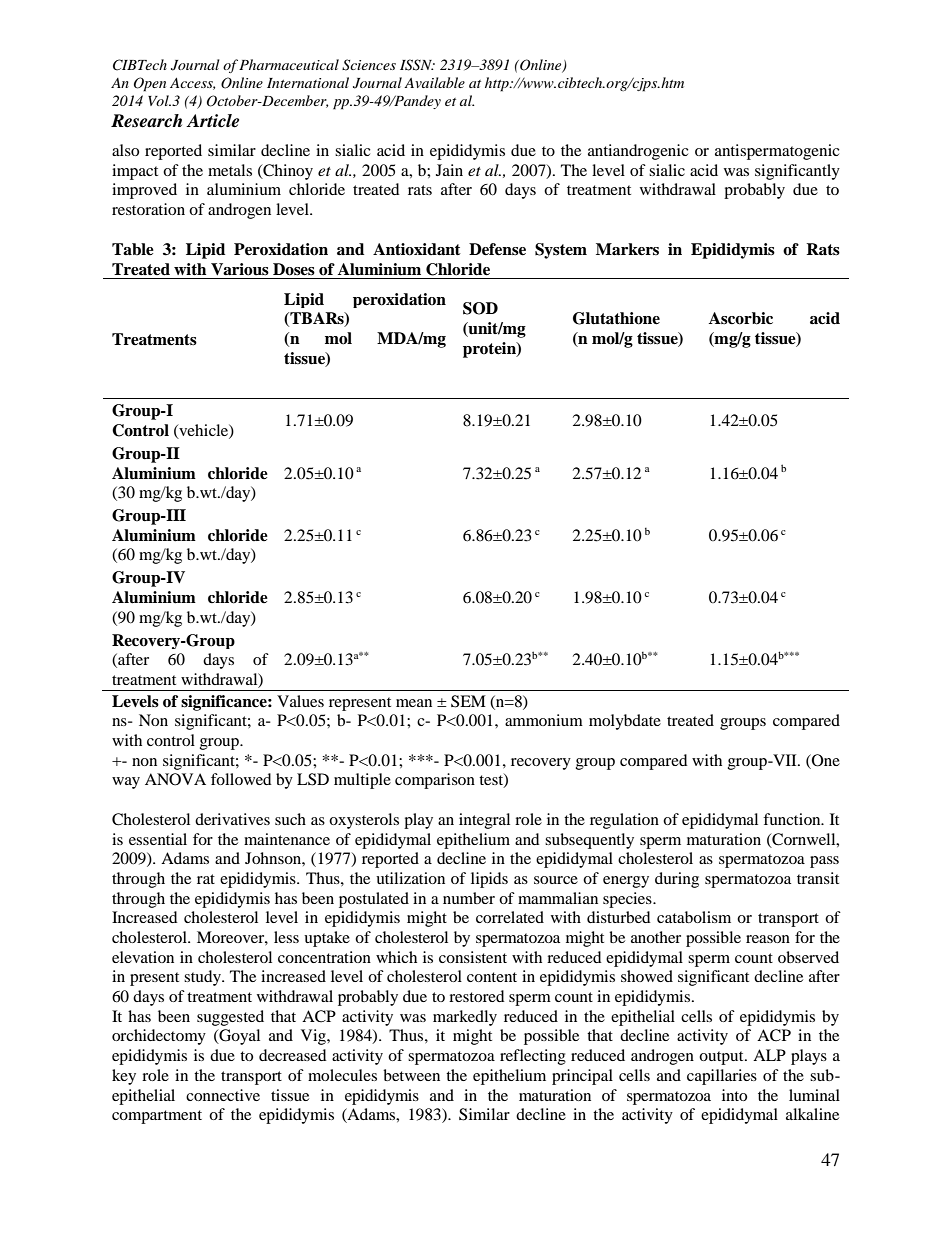 This screenshot has width=952, height=1233. What do you see at coordinates (468, 701) in the screenshot?
I see `SEM` at bounding box center [468, 701].
